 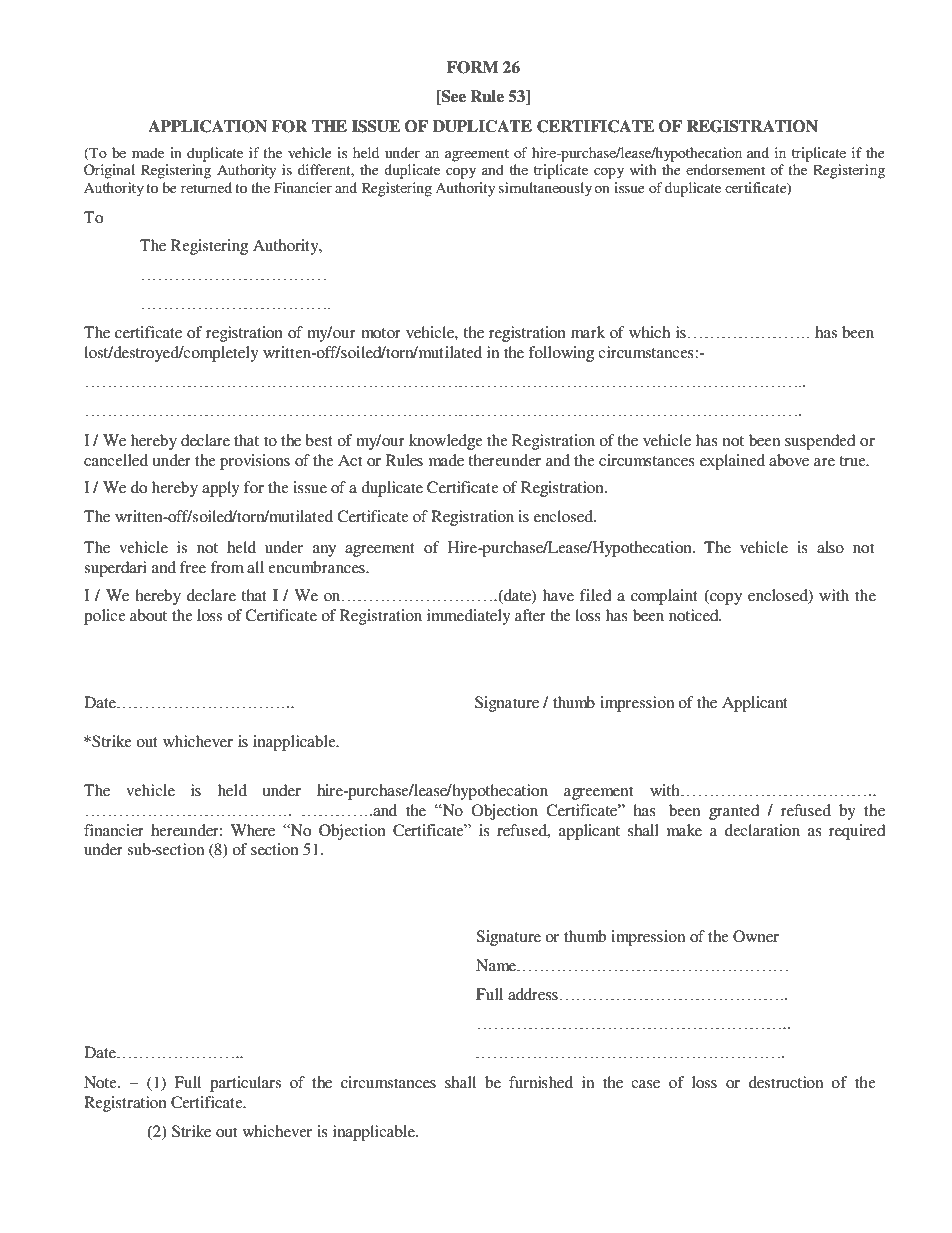 I want to click on APPLICATION, so click(x=207, y=126).
